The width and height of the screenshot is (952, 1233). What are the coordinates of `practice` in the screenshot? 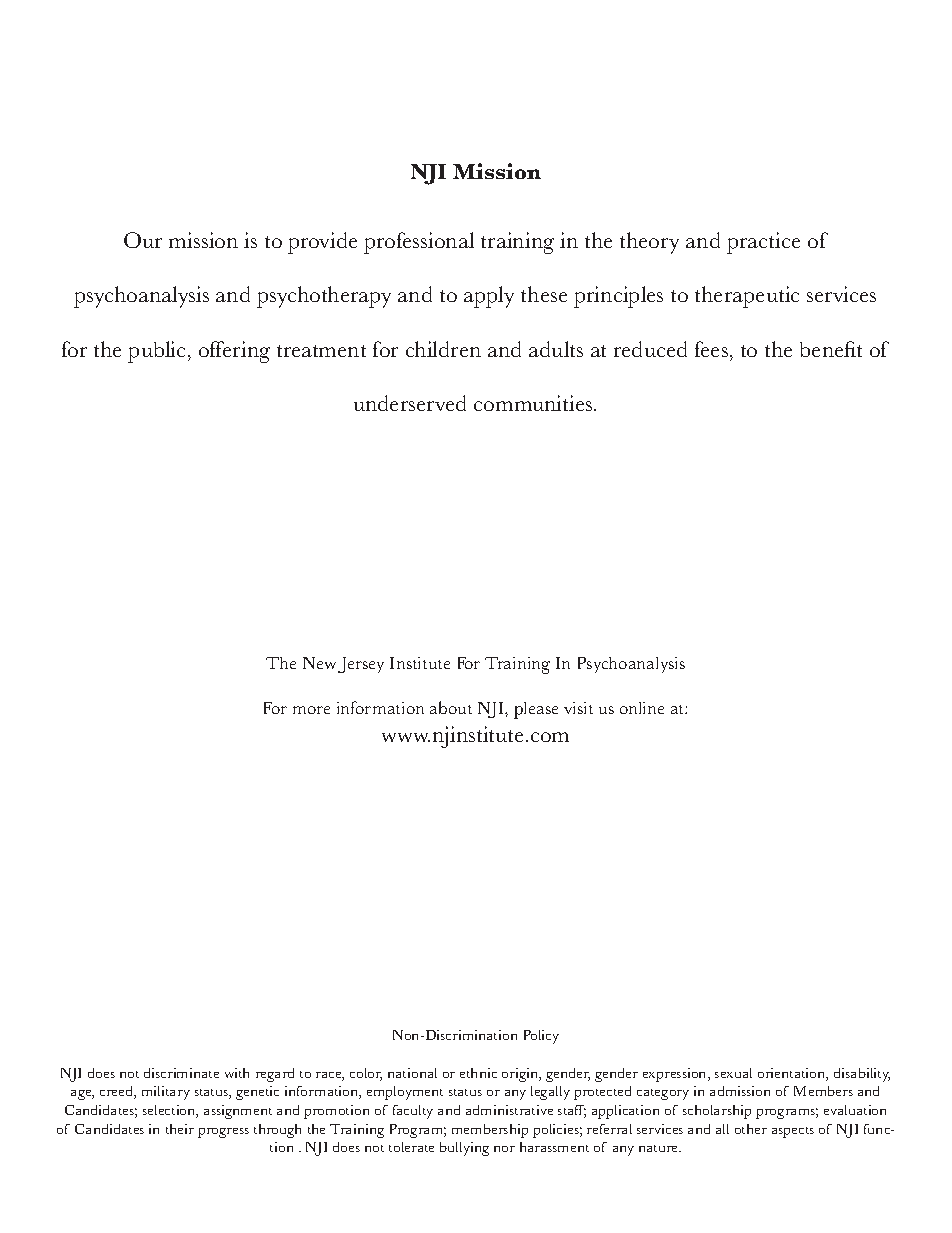 It's located at (763, 243).
